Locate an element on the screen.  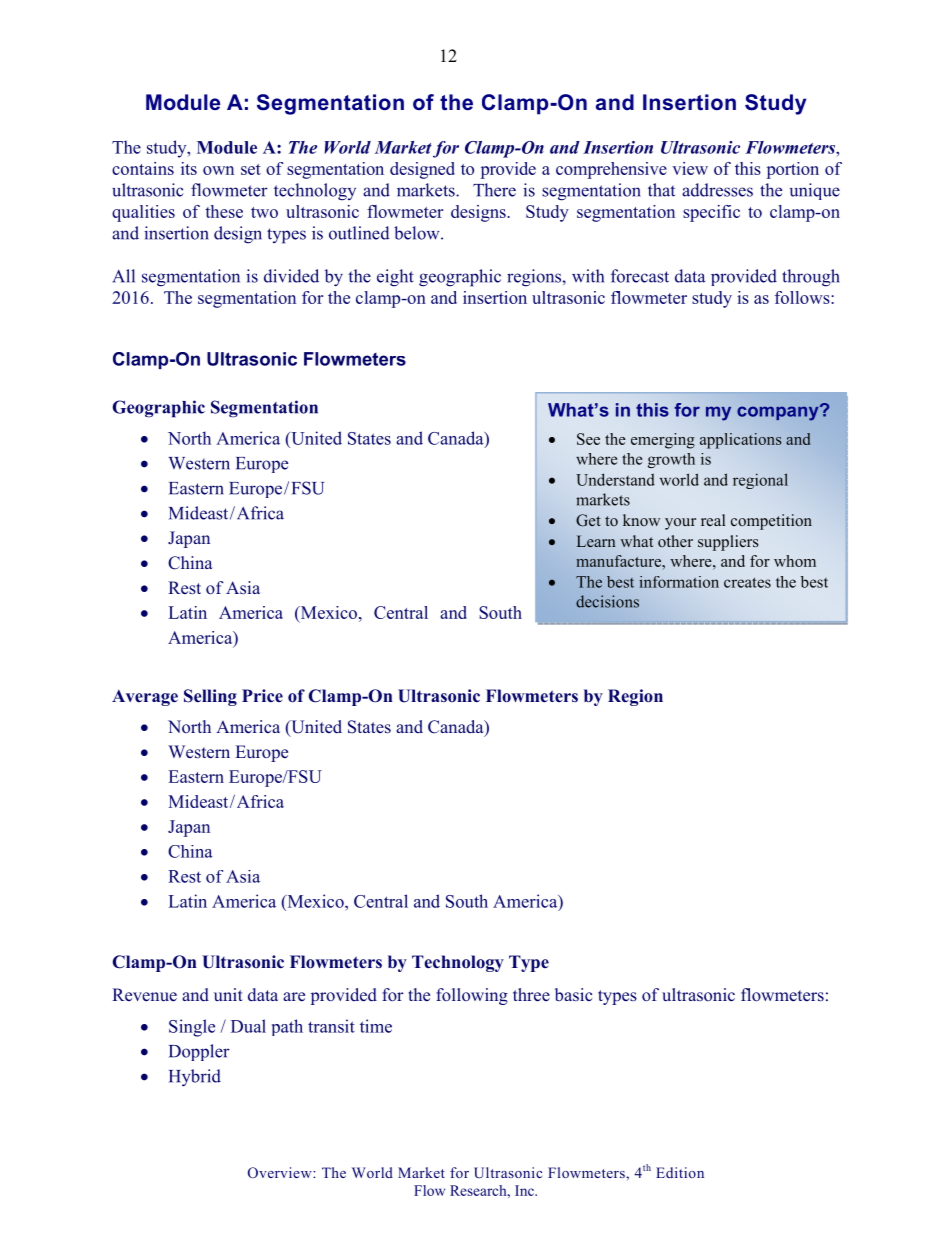
Hybrid is located at coordinates (195, 1078).
